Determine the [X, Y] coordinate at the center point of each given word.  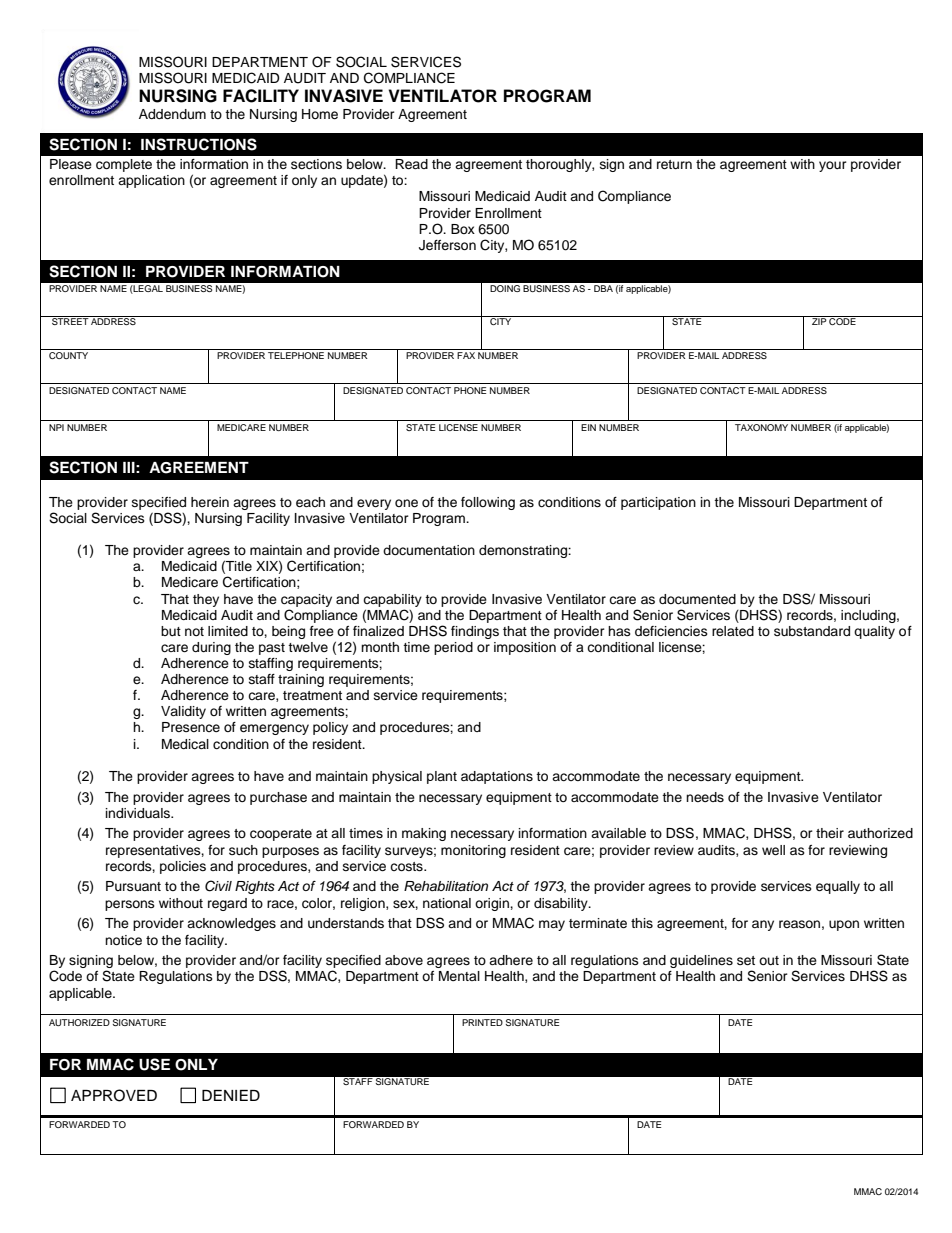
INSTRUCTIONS [199, 144]
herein [210, 502]
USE [154, 1064]
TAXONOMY [761, 427]
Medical [185, 744]
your [833, 166]
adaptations [497, 777]
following [488, 503]
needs [705, 797]
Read [411, 164]
